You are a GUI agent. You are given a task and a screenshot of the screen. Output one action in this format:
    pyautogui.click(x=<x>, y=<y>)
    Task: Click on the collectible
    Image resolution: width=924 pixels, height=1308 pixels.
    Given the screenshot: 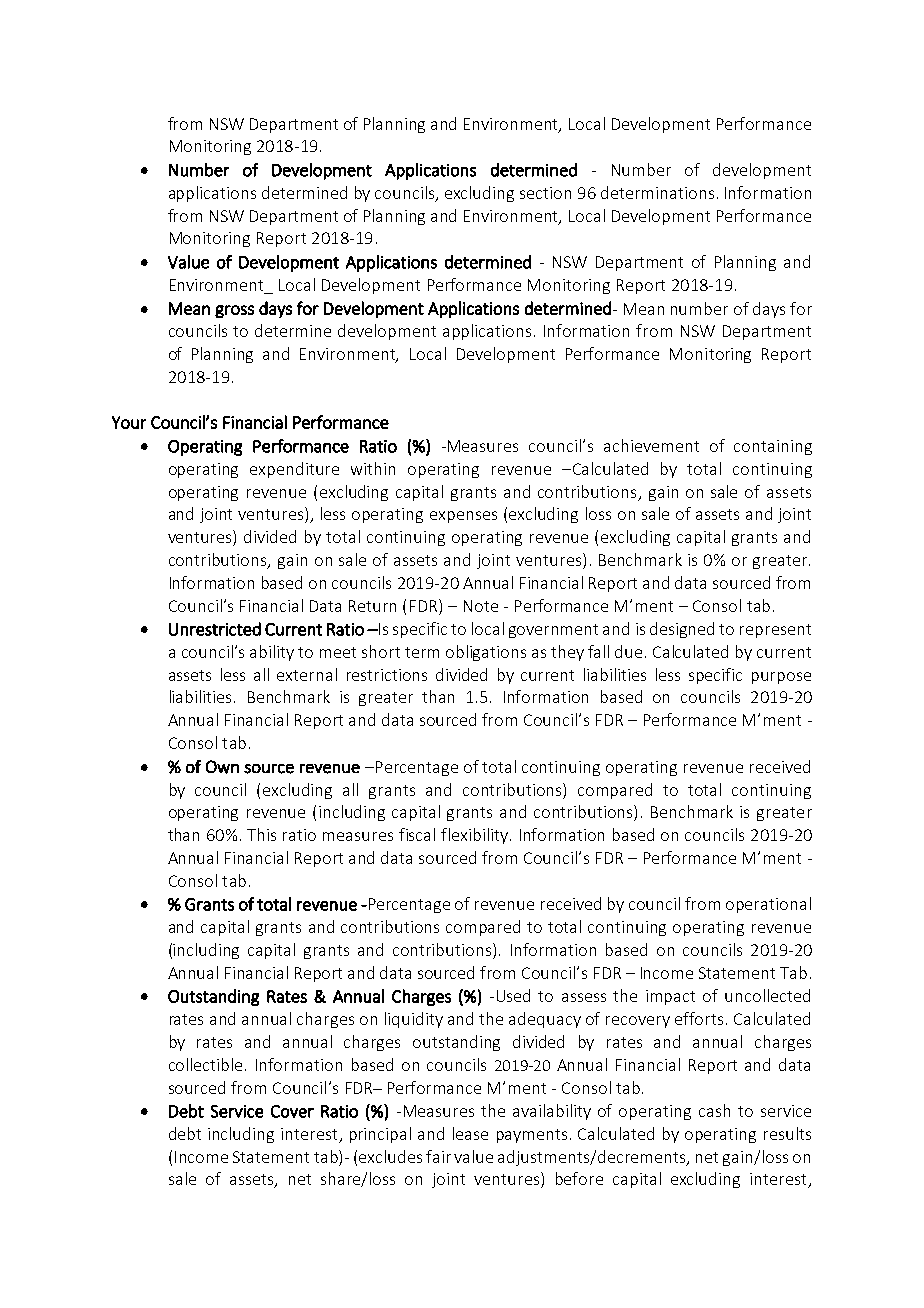 What is the action you would take?
    pyautogui.click(x=205, y=1064)
